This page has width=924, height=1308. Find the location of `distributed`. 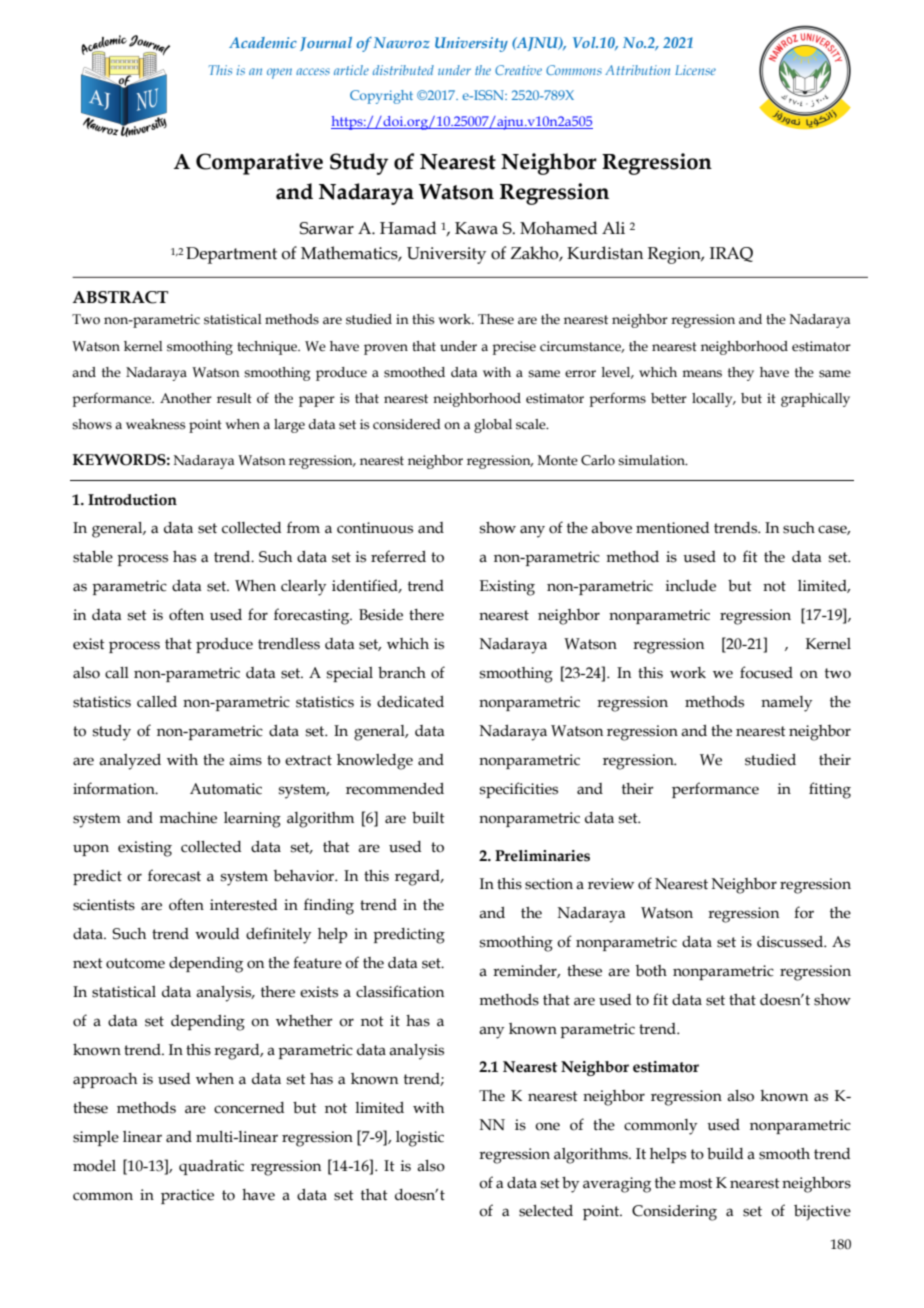

distributed is located at coordinates (403, 70).
